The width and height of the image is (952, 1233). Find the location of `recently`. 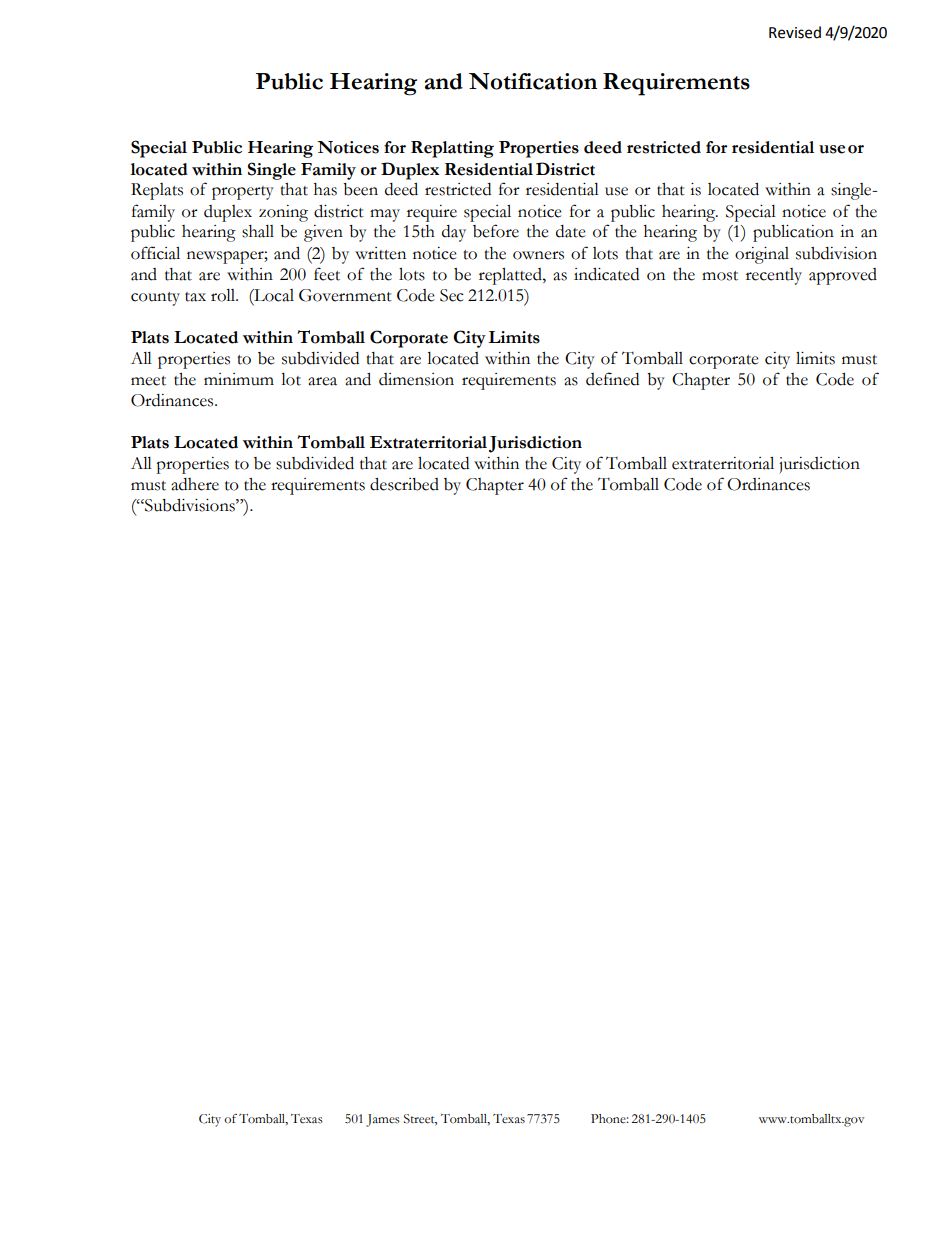

recently is located at coordinates (774, 276).
